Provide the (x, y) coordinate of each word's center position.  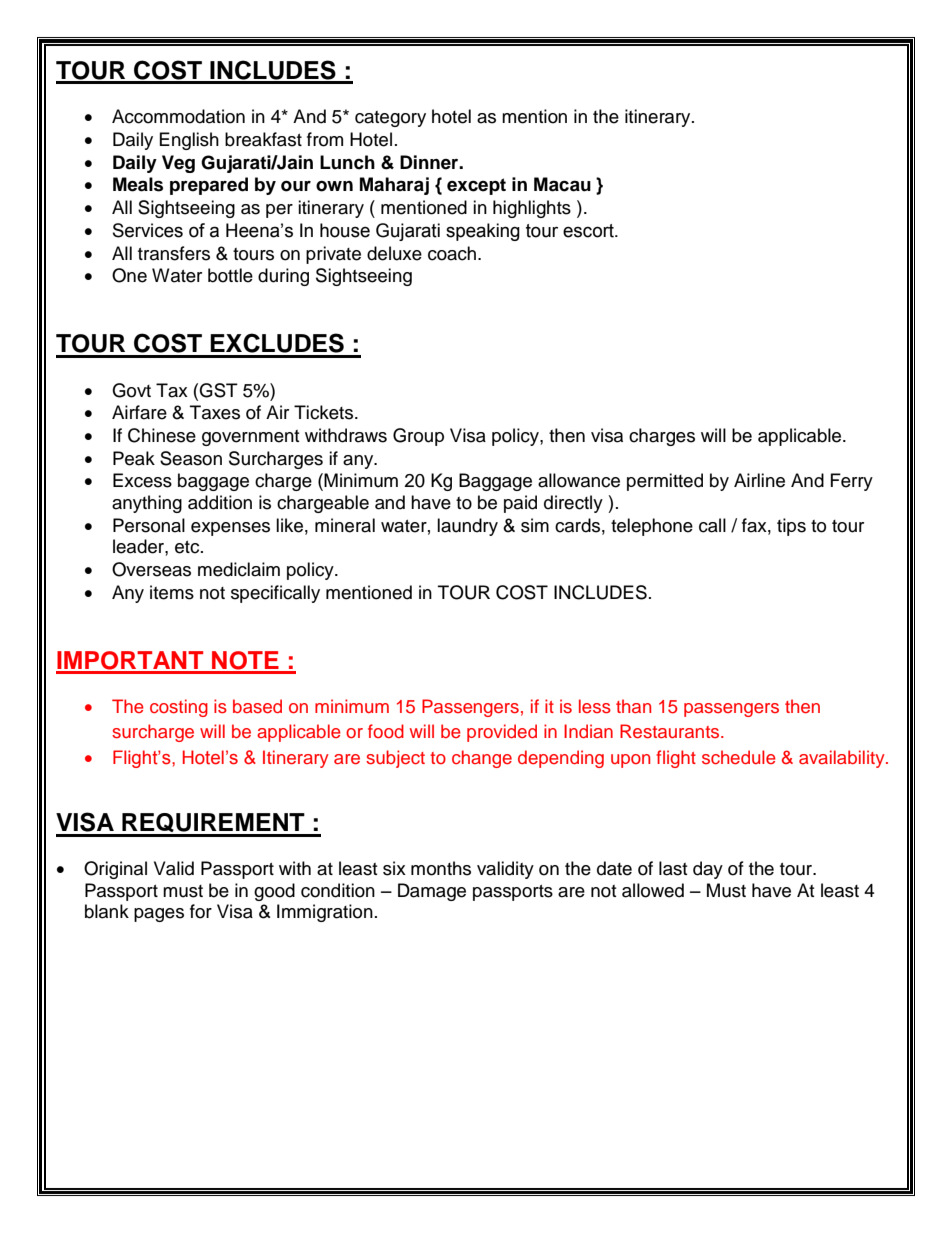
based (257, 706)
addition (220, 502)
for (201, 911)
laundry (467, 527)
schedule (739, 757)
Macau (562, 184)
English (189, 141)
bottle (230, 275)
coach (452, 253)
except (476, 186)
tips (791, 527)
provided (502, 733)
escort (590, 231)
